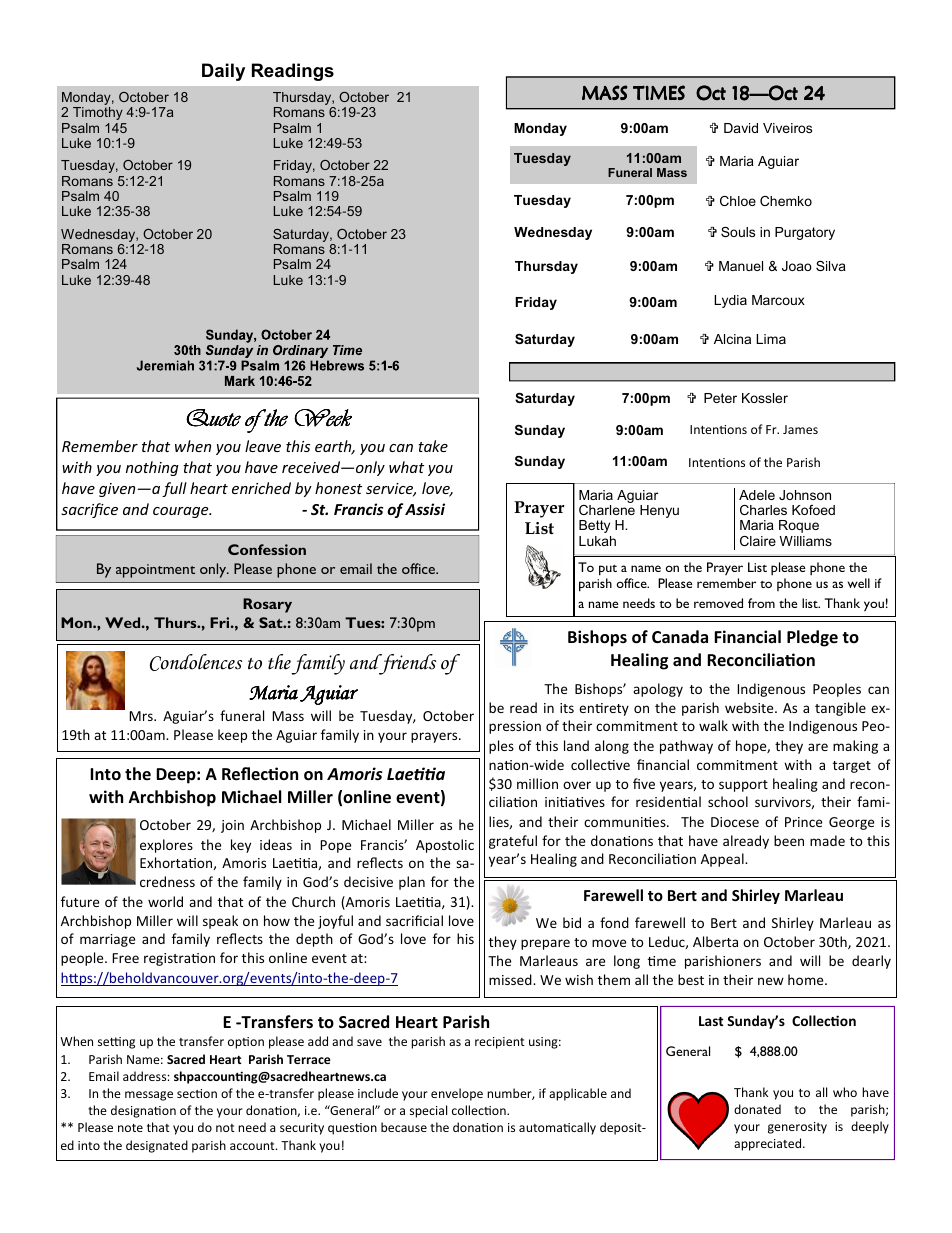  Describe the element at coordinates (182, 512) in the image. I see `courage` at that location.
